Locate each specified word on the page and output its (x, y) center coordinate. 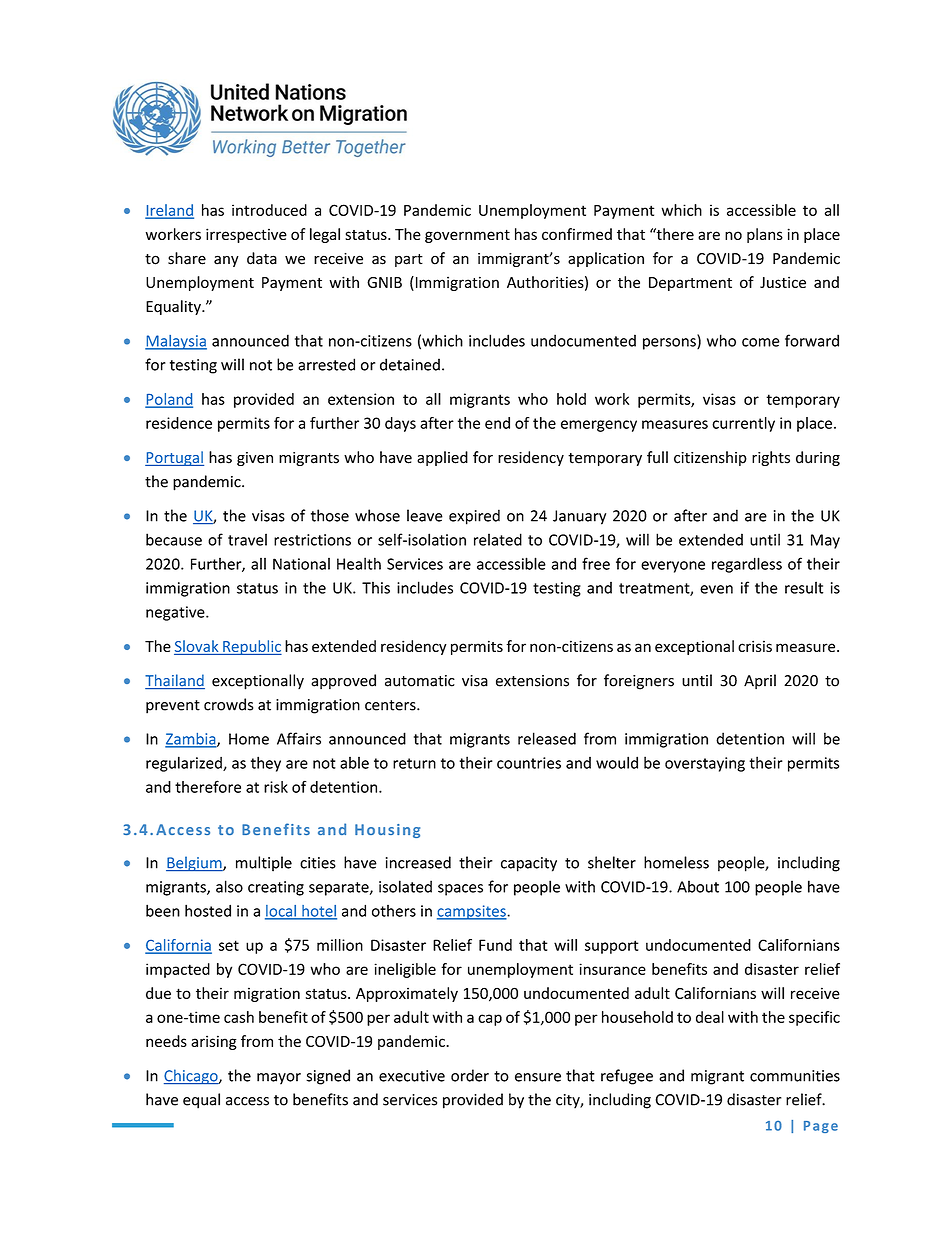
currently (743, 424)
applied (442, 458)
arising (214, 1042)
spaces (460, 890)
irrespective (246, 235)
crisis (755, 646)
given (255, 459)
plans (765, 235)
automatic (420, 681)
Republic (251, 647)
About (698, 886)
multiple (264, 864)
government (467, 236)
